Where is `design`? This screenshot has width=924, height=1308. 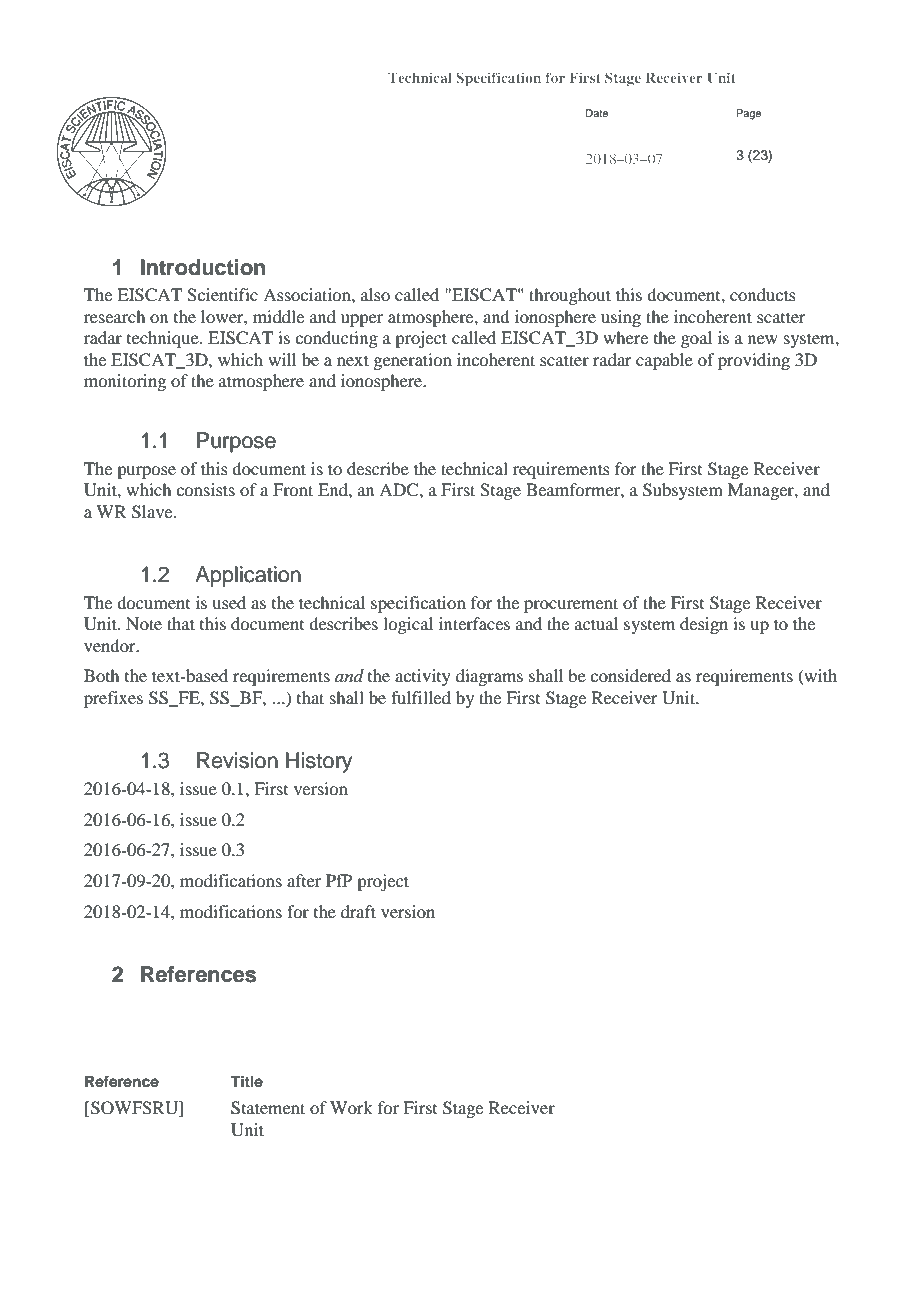
design is located at coordinates (704, 625).
